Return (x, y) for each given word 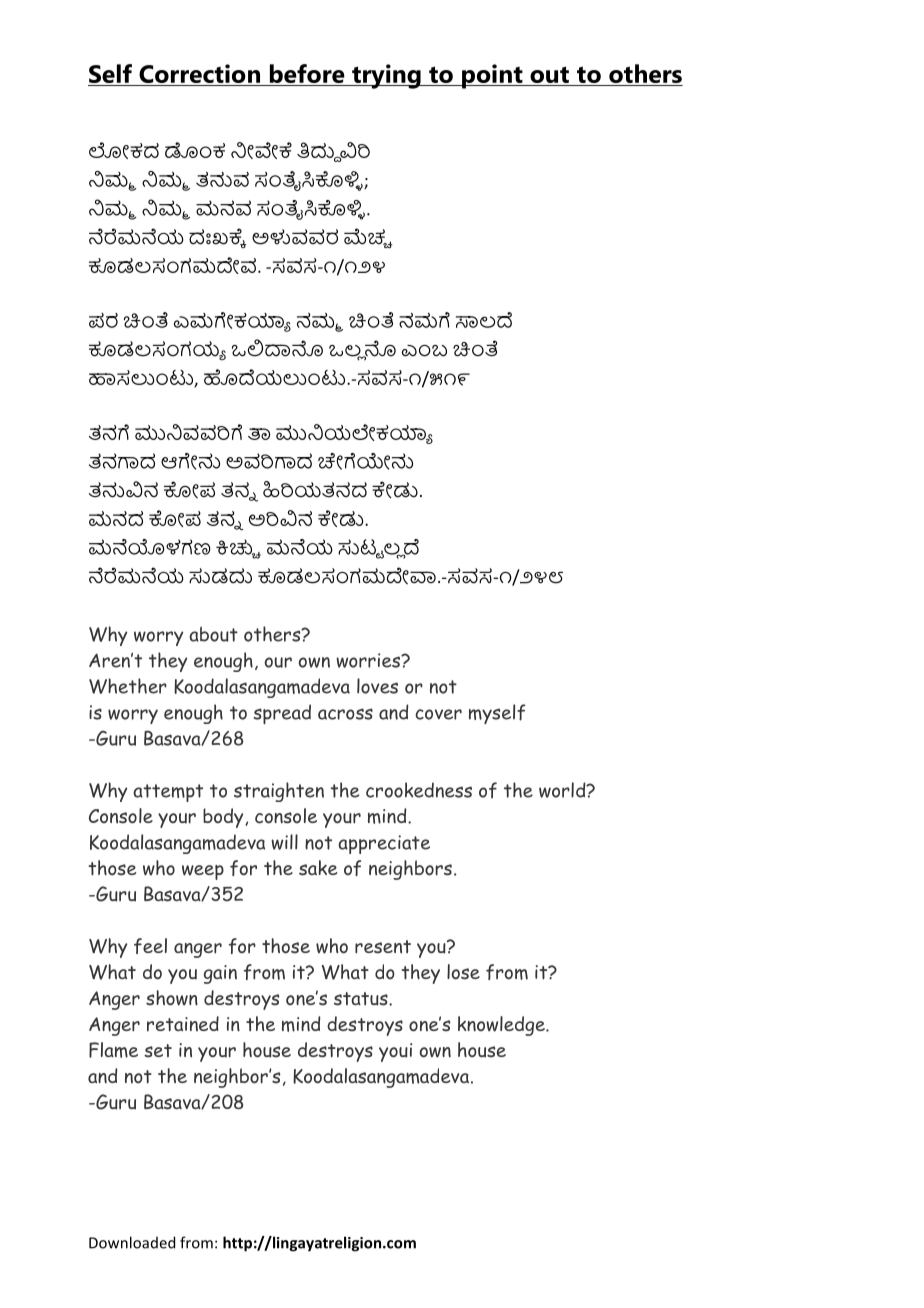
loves (377, 686)
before (307, 75)
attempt (168, 793)
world (563, 790)
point (492, 76)
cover (438, 714)
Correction (199, 75)
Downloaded (132, 1242)
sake (318, 868)
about (213, 634)
